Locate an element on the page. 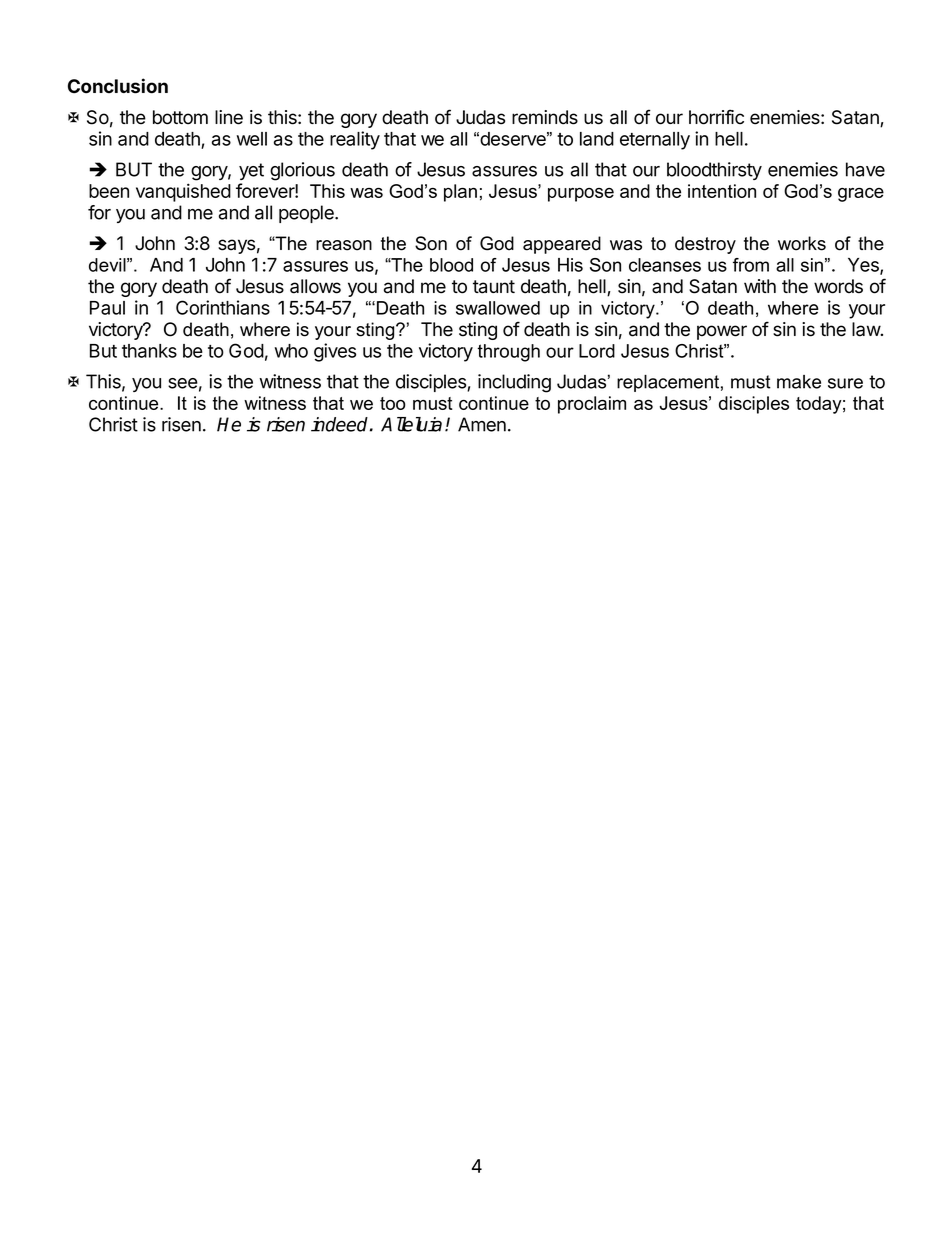  Corinthians is located at coordinates (223, 307).
